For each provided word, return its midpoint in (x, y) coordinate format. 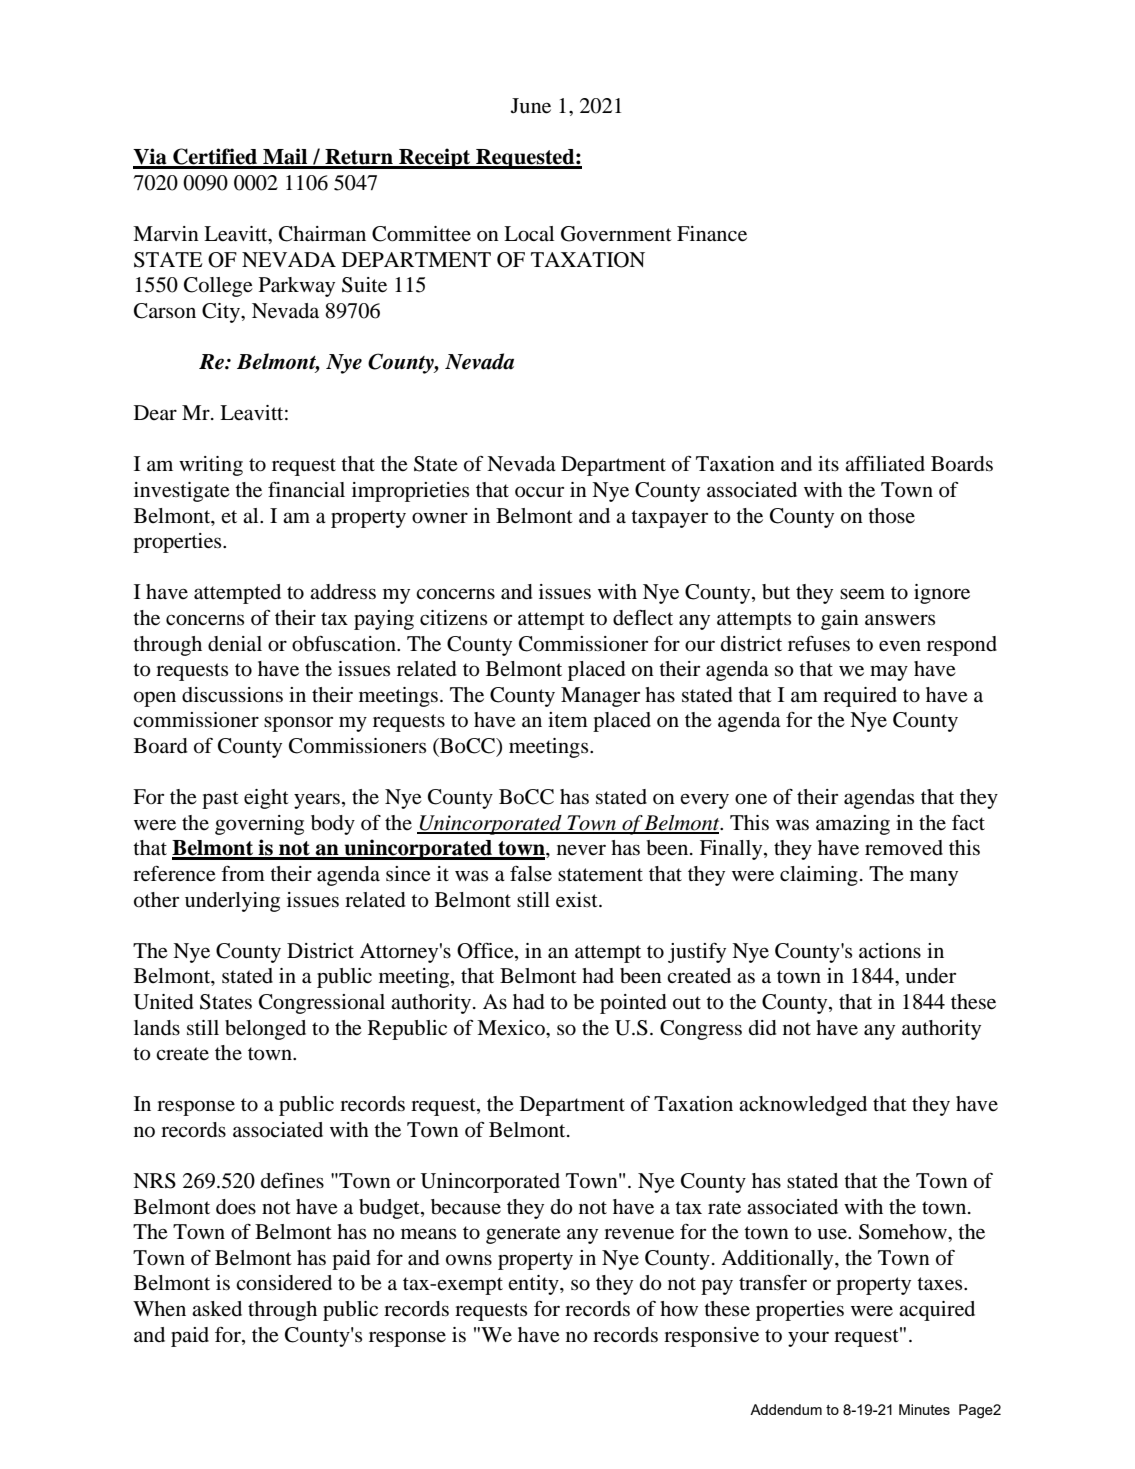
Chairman (322, 234)
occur (539, 492)
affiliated (885, 464)
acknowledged (803, 1106)
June (531, 106)
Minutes (924, 1409)
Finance (712, 234)
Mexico (512, 1028)
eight (266, 799)
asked (217, 1308)
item (568, 719)
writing (211, 466)
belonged (265, 1030)
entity (534, 1285)
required (860, 697)
